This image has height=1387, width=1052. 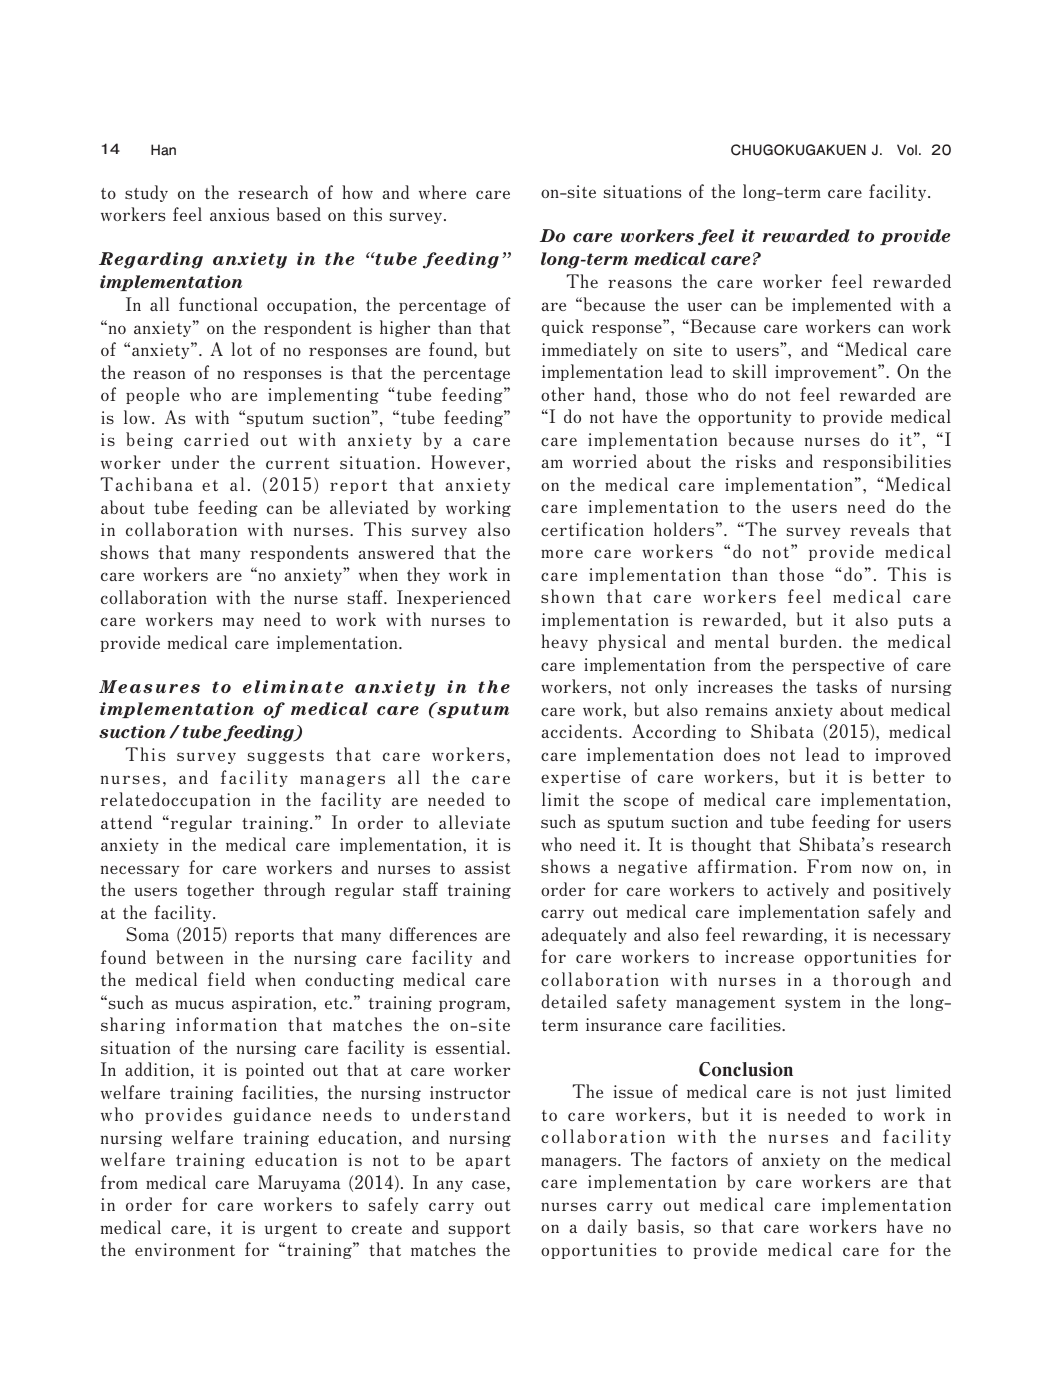 What do you see at coordinates (488, 867) in the image?
I see `assist` at bounding box center [488, 867].
